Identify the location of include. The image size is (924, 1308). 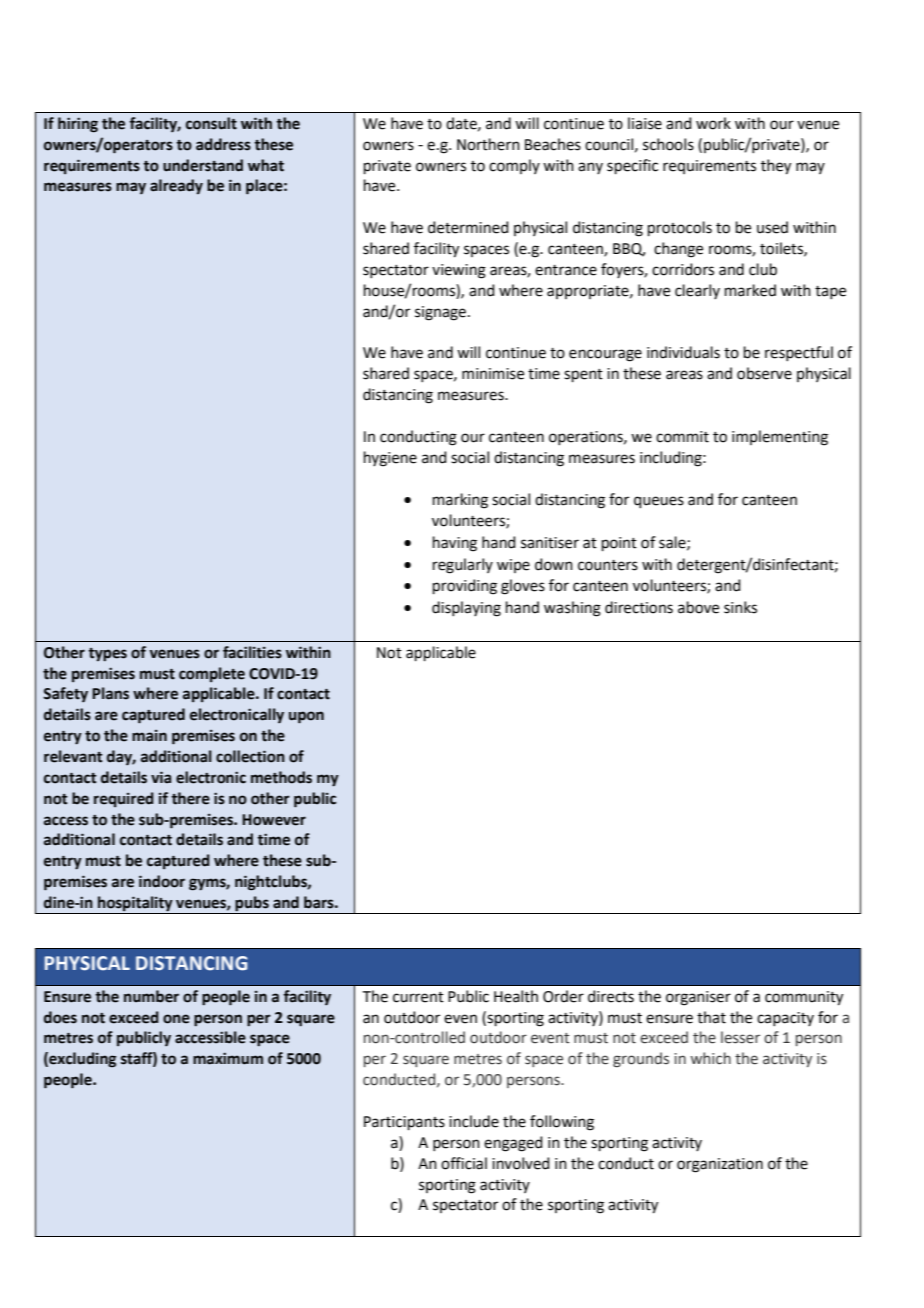
(474, 1121).
